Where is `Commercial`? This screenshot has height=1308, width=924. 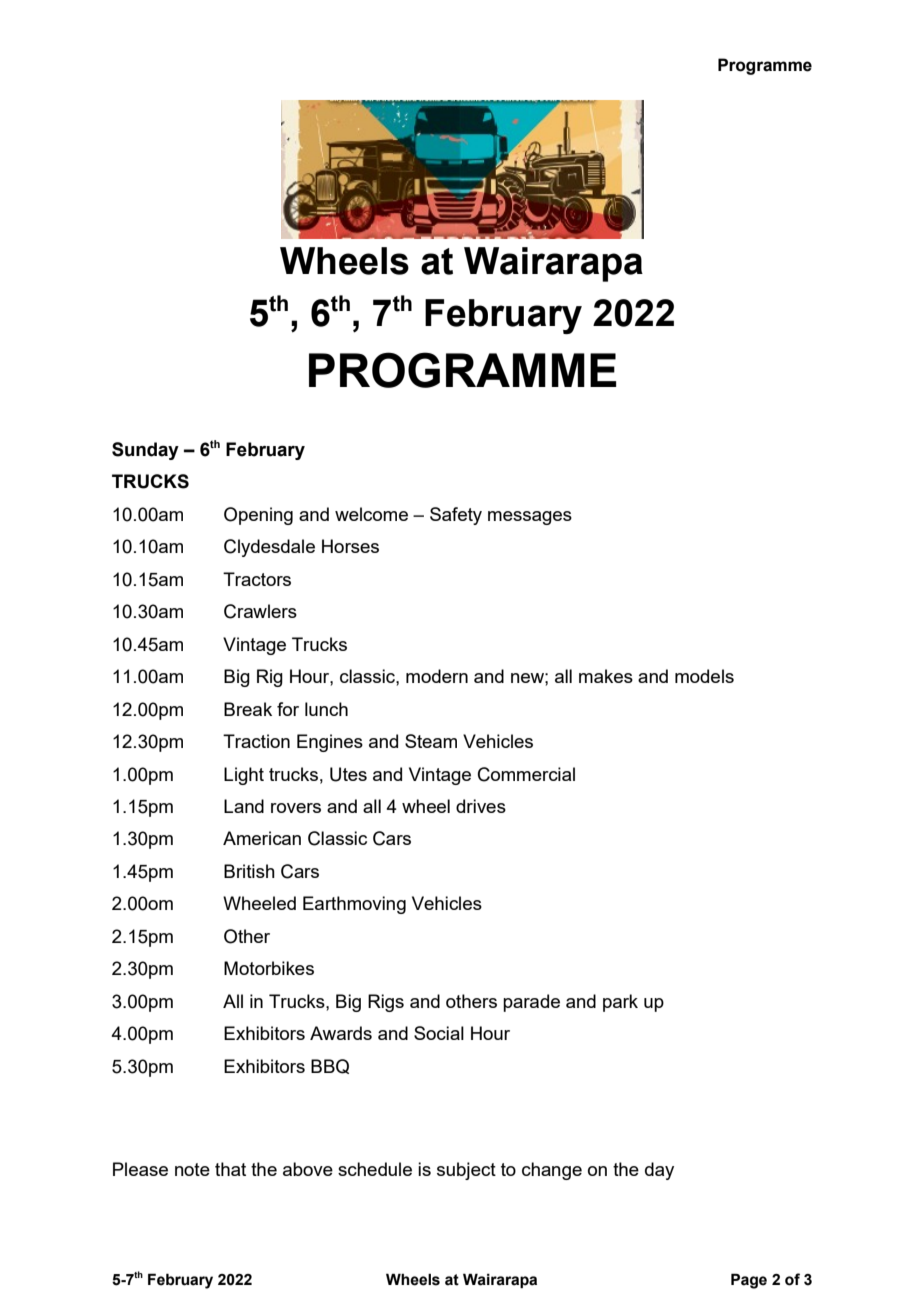 Commercial is located at coordinates (526, 774).
